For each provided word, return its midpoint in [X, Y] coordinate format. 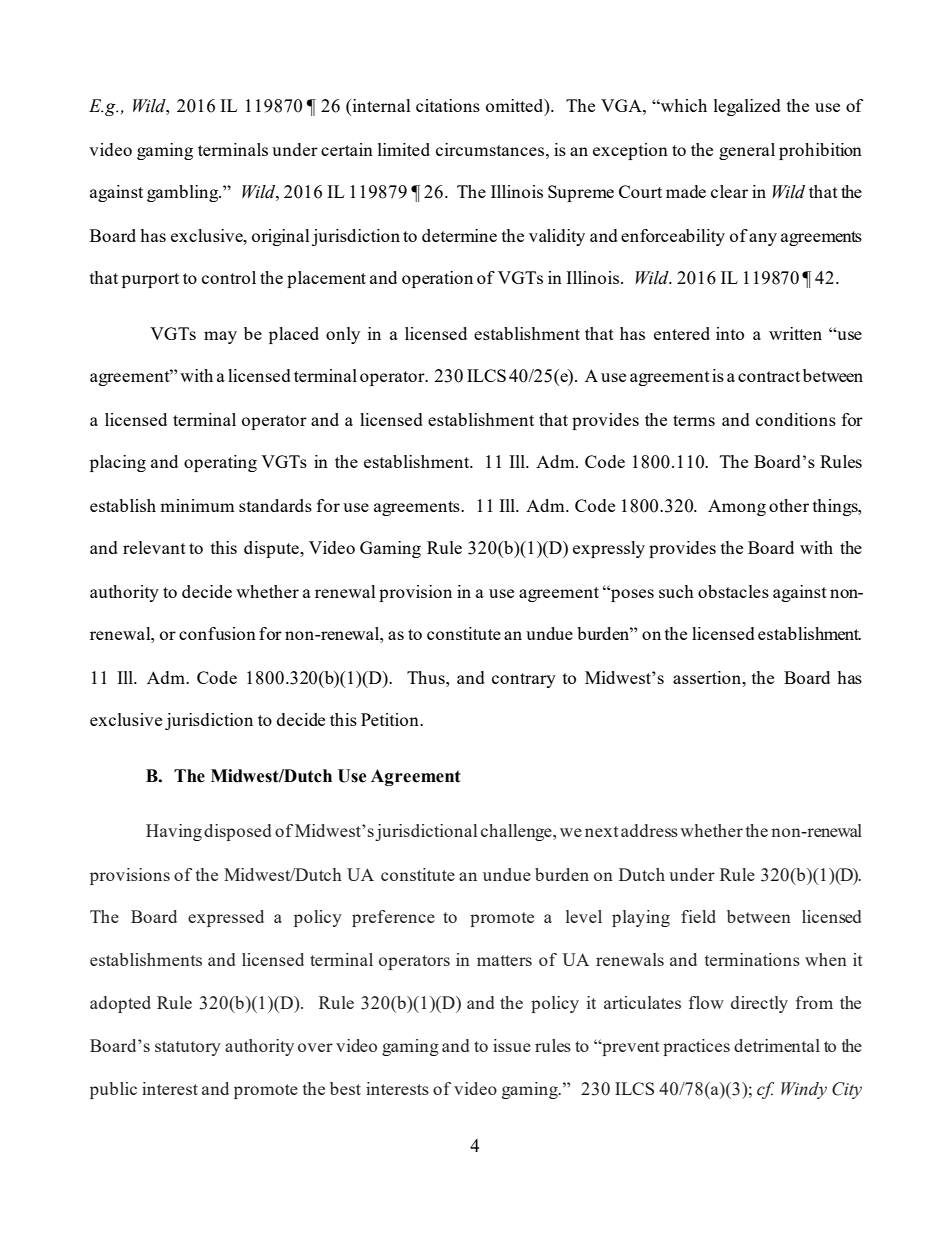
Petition [391, 719]
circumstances [491, 149]
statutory [188, 1048]
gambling [184, 193]
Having [174, 832]
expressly [609, 549]
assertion [708, 677]
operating [220, 463]
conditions [796, 419]
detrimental [777, 1045]
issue [512, 1045]
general [747, 151]
